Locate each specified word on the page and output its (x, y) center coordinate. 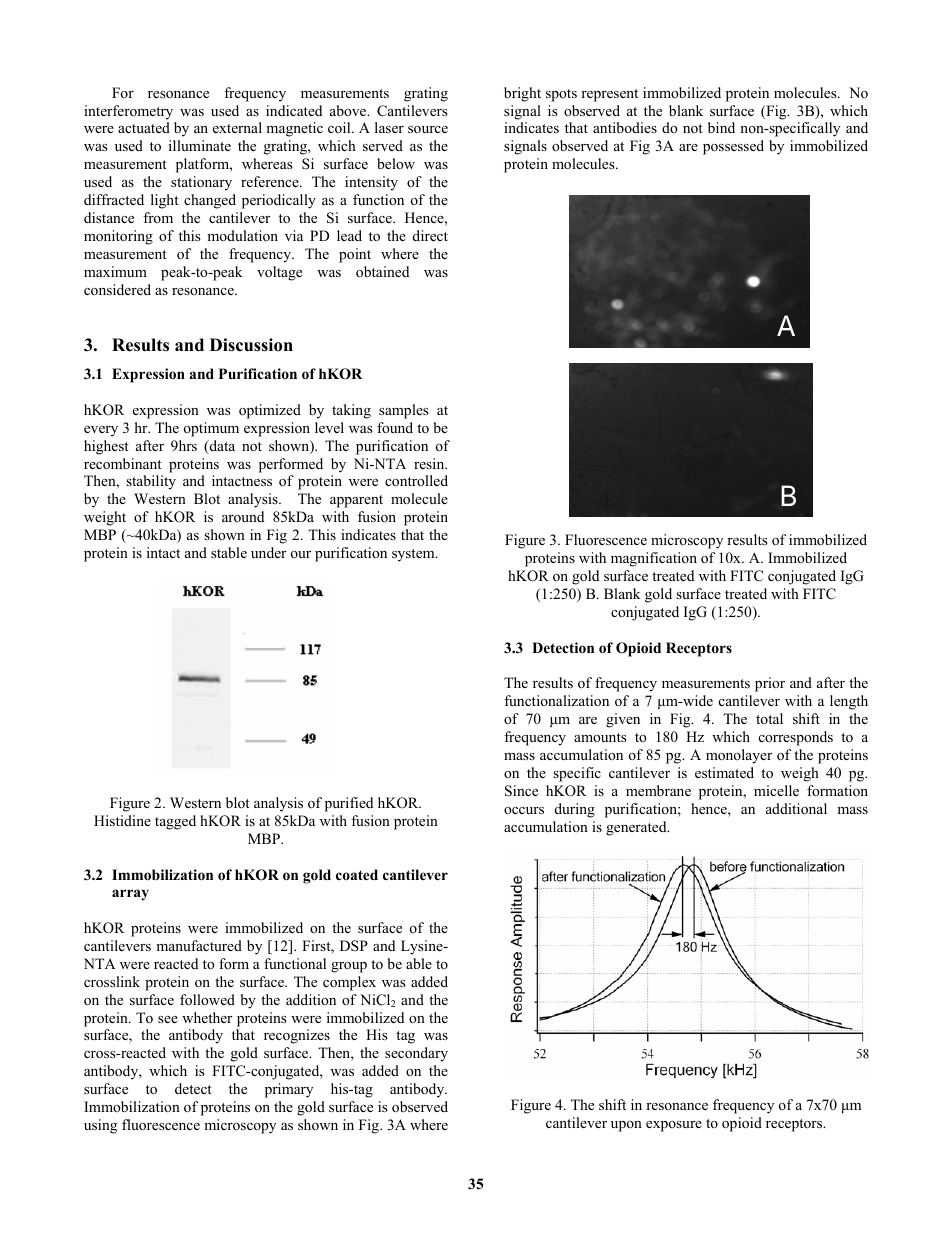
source (428, 129)
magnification (654, 559)
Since (521, 791)
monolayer (739, 756)
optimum (211, 429)
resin (430, 463)
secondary (416, 1054)
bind (721, 127)
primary (289, 1090)
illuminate (200, 145)
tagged (175, 822)
